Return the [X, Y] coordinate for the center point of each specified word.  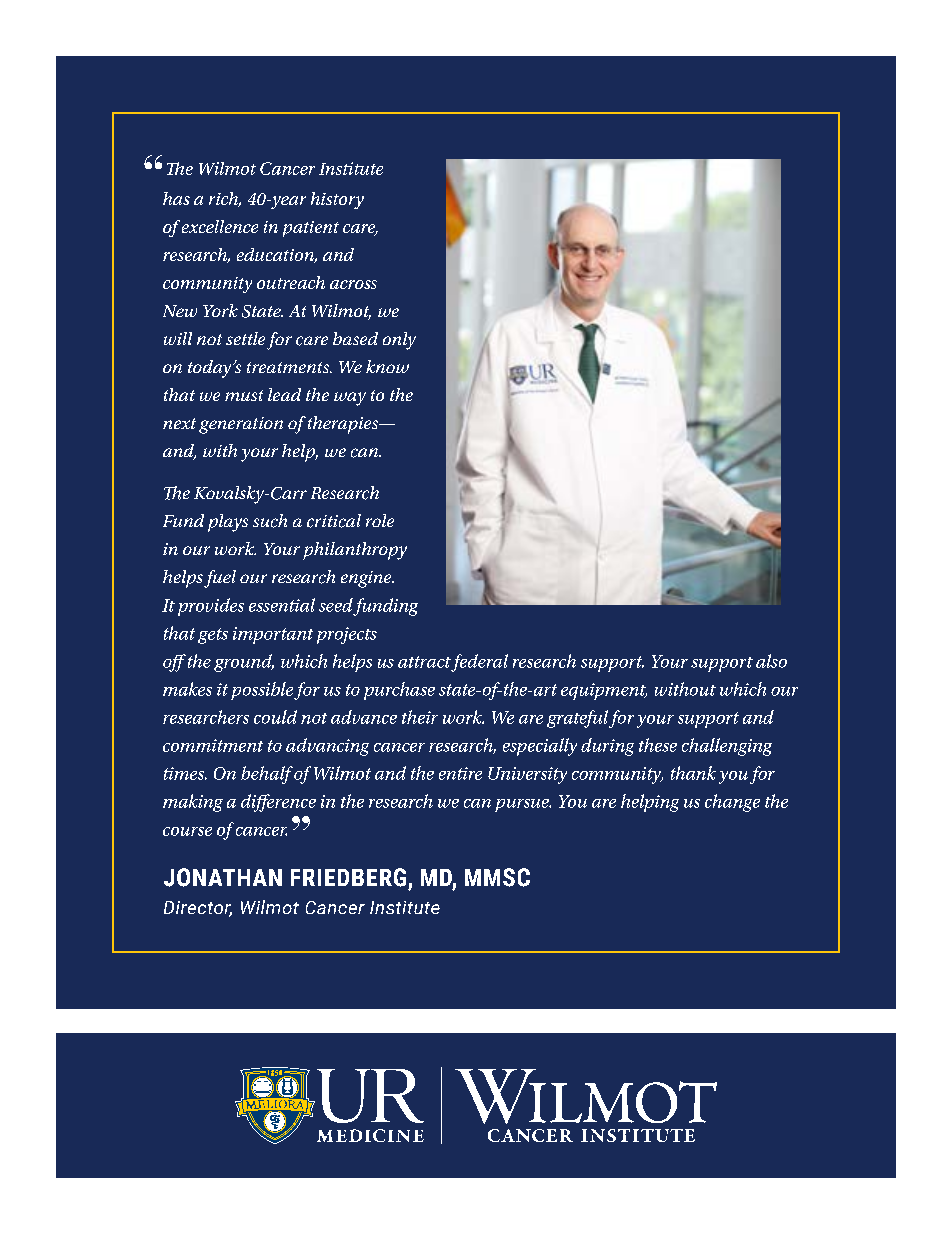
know [387, 366]
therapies [344, 425]
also [771, 661]
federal [479, 663]
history [337, 200]
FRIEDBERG [348, 877]
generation [241, 425]
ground [244, 663]
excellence [220, 226]
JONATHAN [223, 877]
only [399, 341]
